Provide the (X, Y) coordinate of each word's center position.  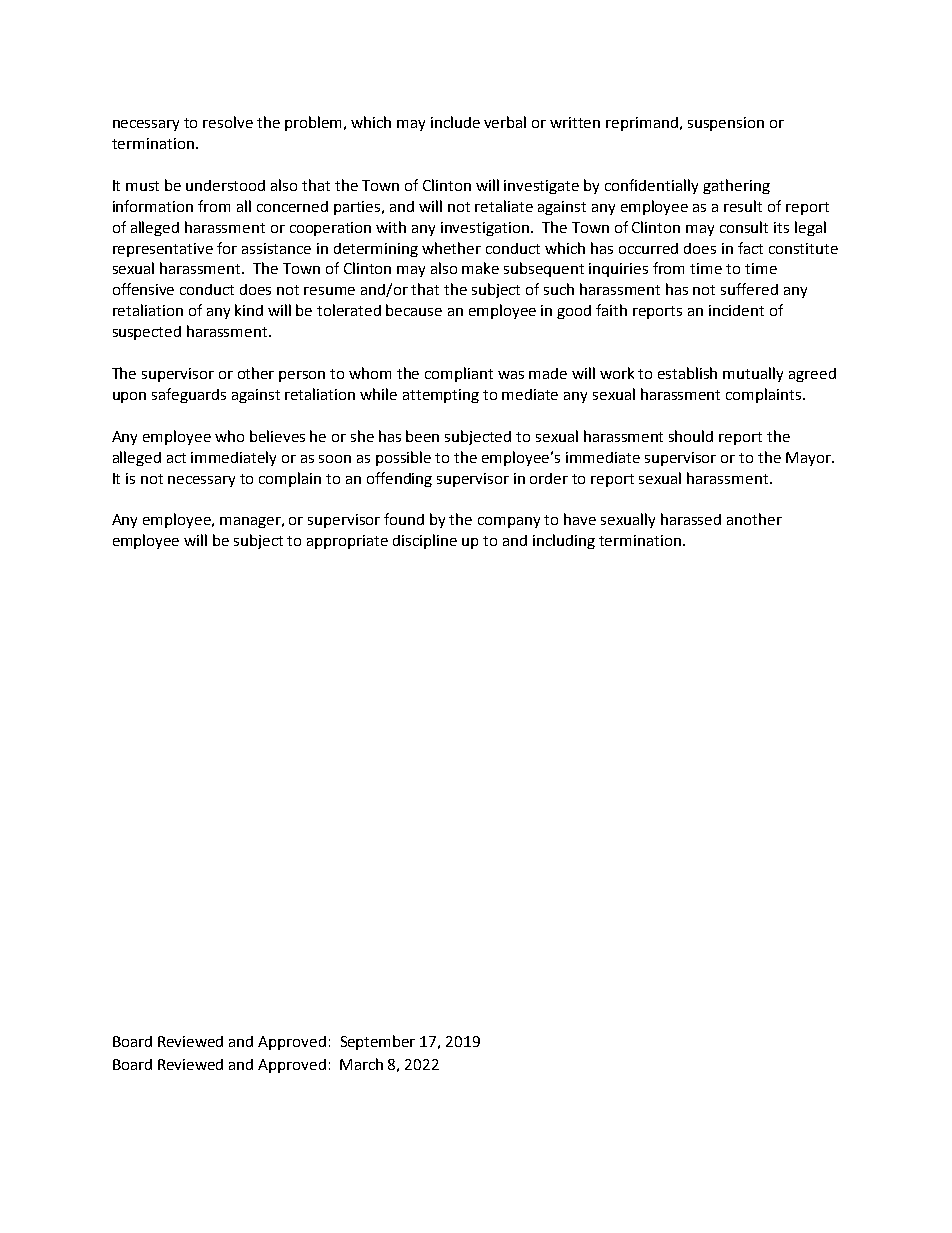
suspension (726, 124)
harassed (691, 519)
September (378, 1042)
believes (277, 436)
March (361, 1064)
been (422, 436)
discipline (425, 541)
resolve (228, 122)
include (455, 122)
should (691, 436)
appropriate (347, 542)
